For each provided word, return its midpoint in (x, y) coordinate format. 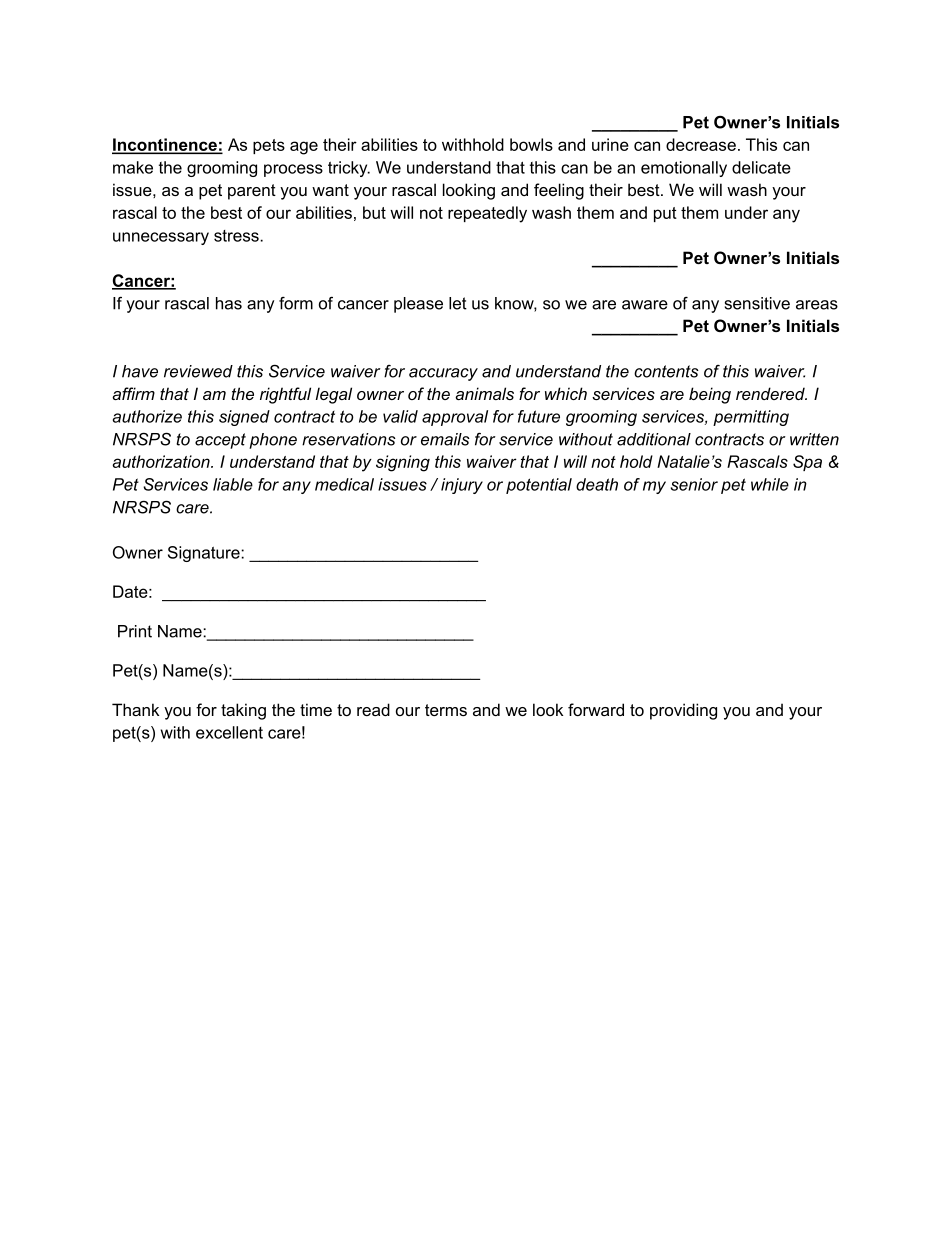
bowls (531, 144)
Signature (205, 554)
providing (683, 711)
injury (462, 486)
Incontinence (165, 145)
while (770, 484)
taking (243, 711)
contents (666, 371)
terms (446, 710)
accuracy (443, 374)
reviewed (198, 371)
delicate (761, 167)
